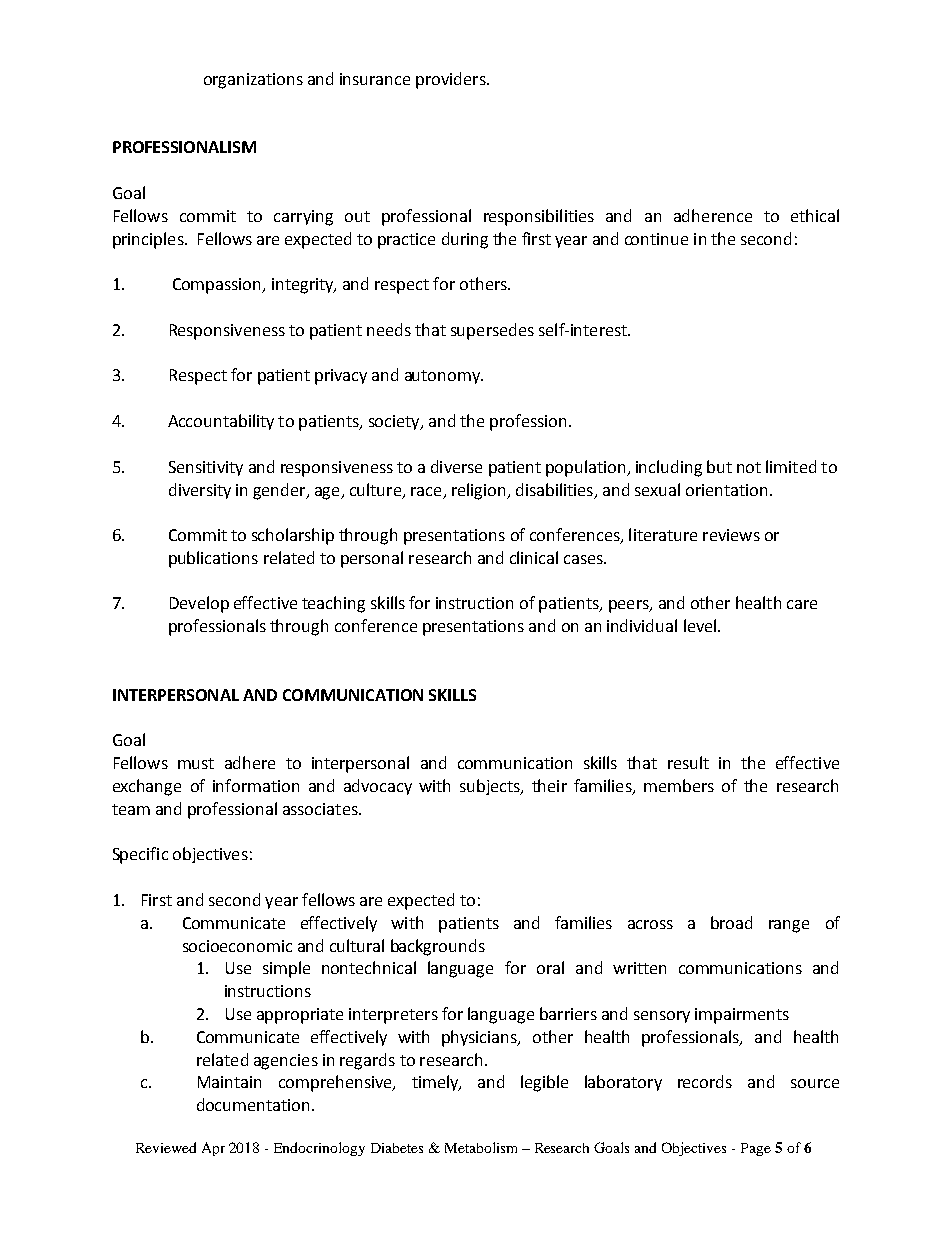 Image resolution: width=952 pixels, height=1233 pixels. What do you see at coordinates (213, 1149) in the image?
I see `Apr` at bounding box center [213, 1149].
